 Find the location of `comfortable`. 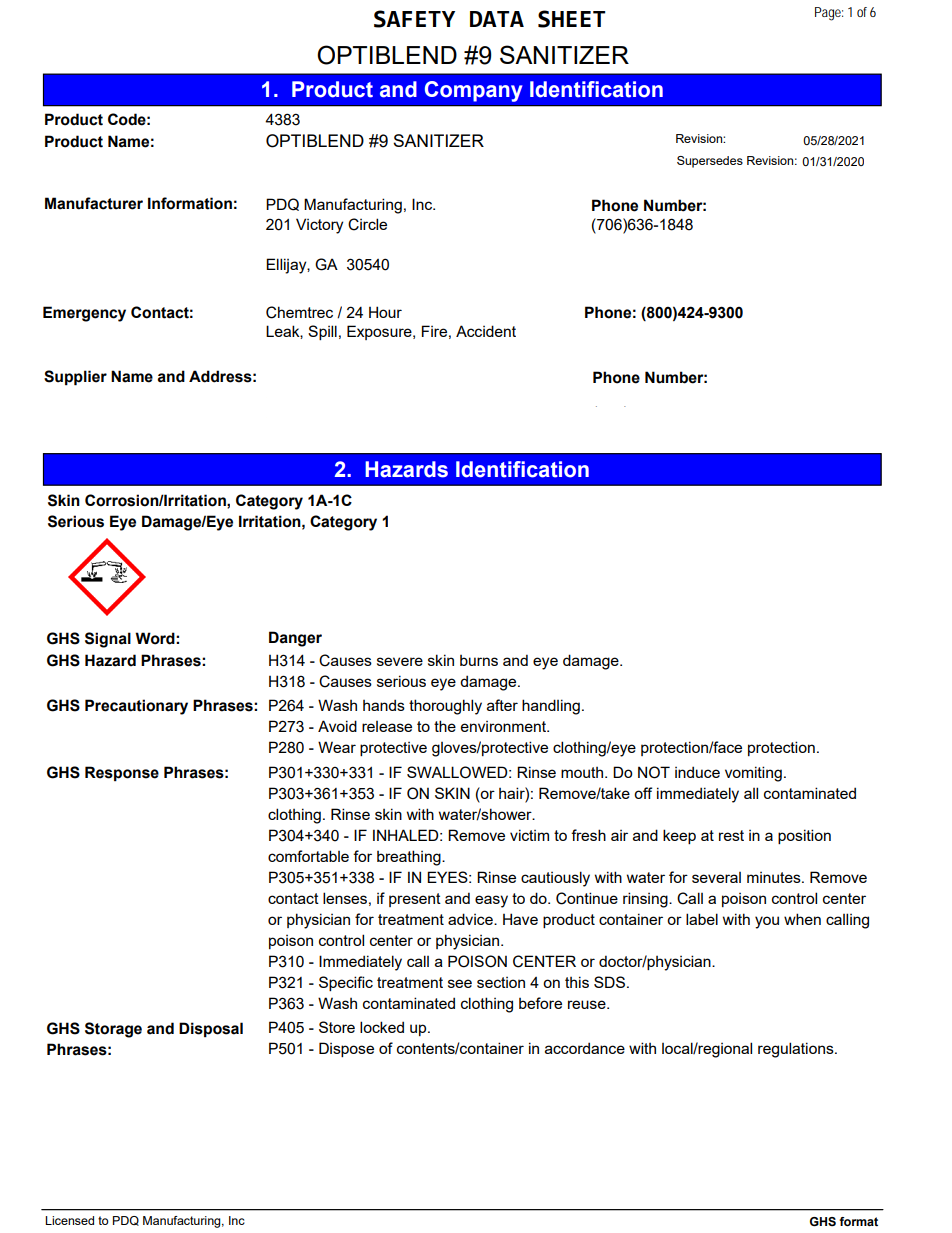

comfortable is located at coordinates (308, 856).
